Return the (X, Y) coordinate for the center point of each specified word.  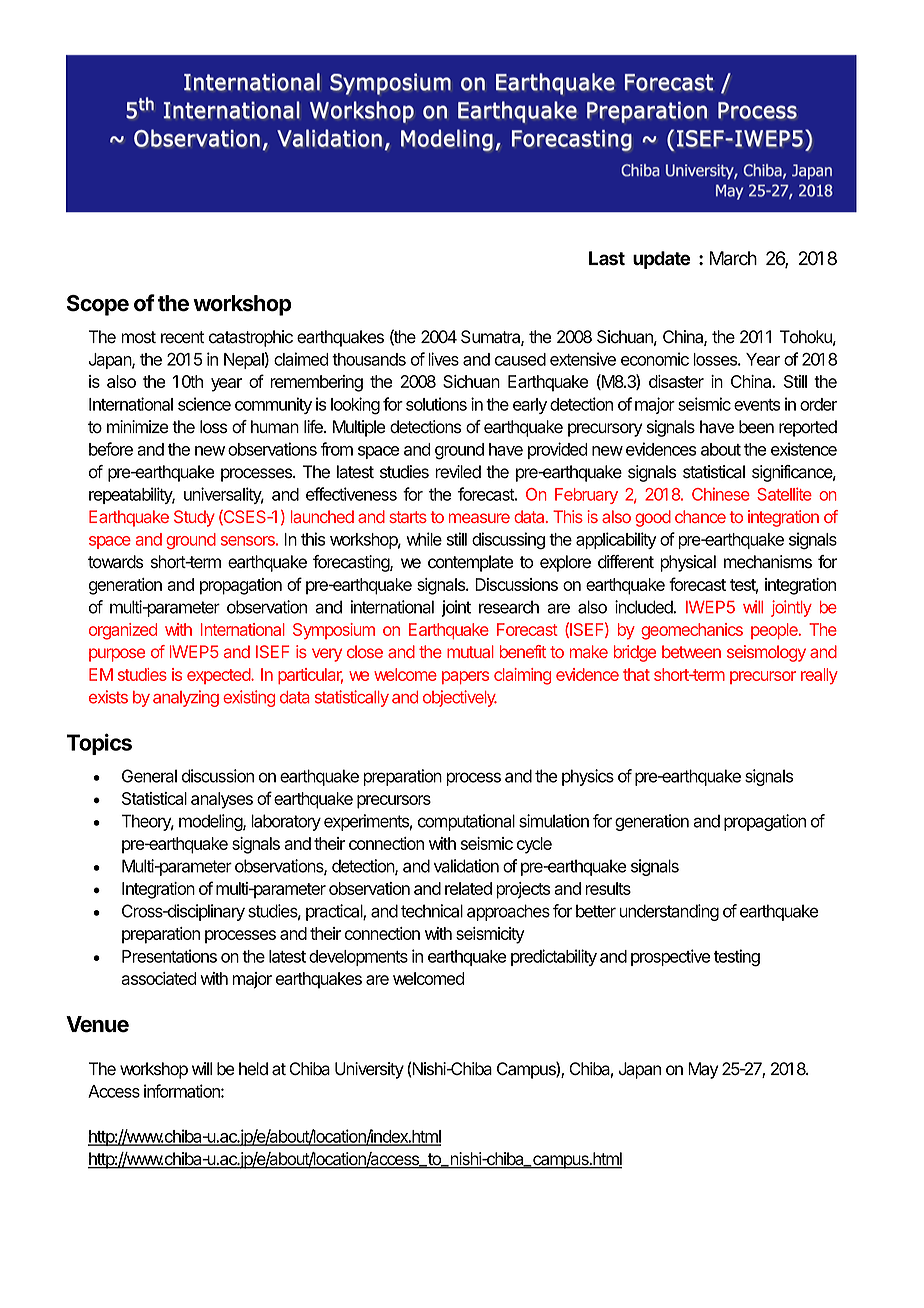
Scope (98, 305)
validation (466, 866)
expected (220, 676)
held (253, 1069)
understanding (669, 912)
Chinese (721, 494)
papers (465, 677)
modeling (211, 822)
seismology (766, 653)
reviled (458, 472)
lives (443, 359)
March (733, 258)
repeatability (132, 495)
